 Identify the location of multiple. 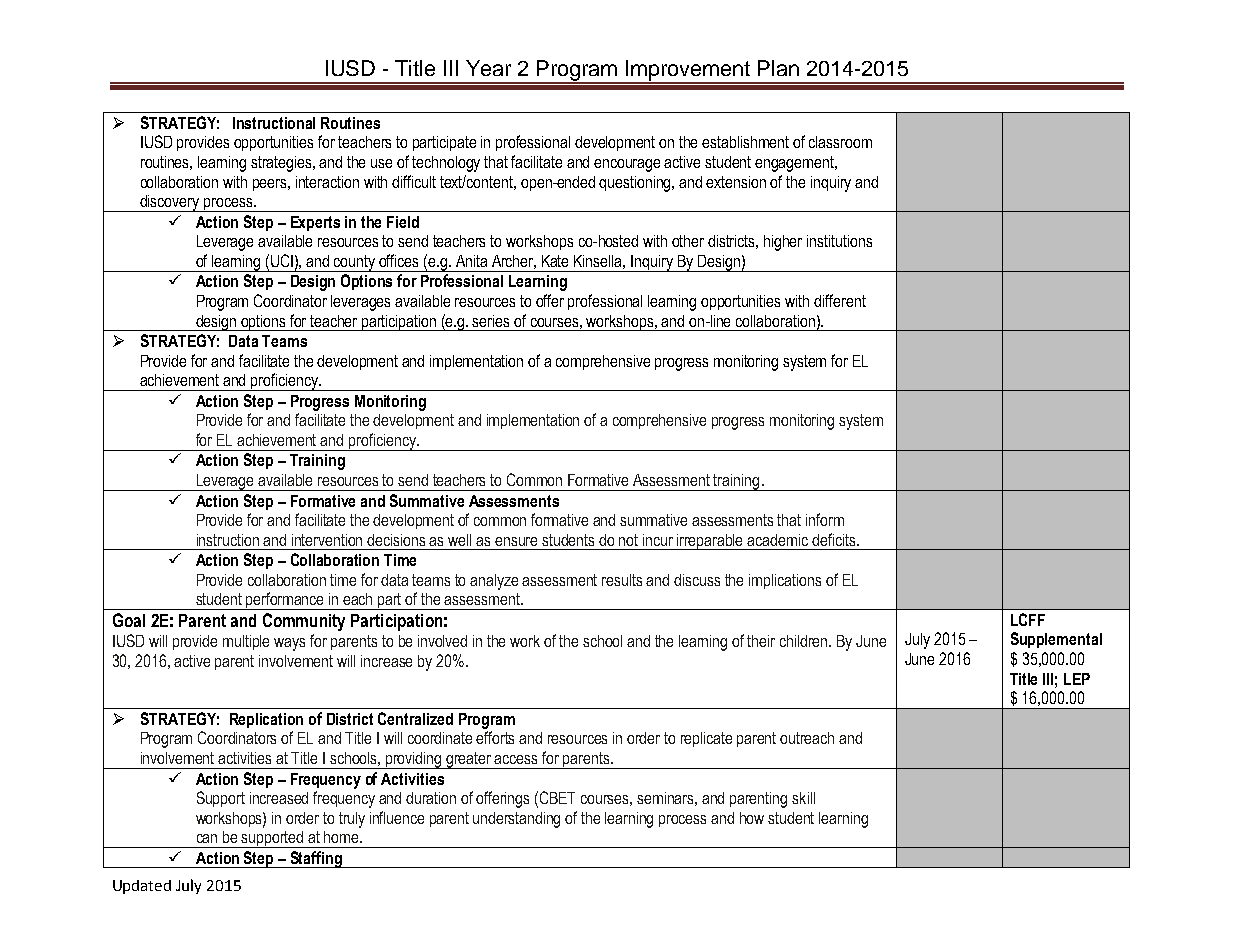
(246, 642).
